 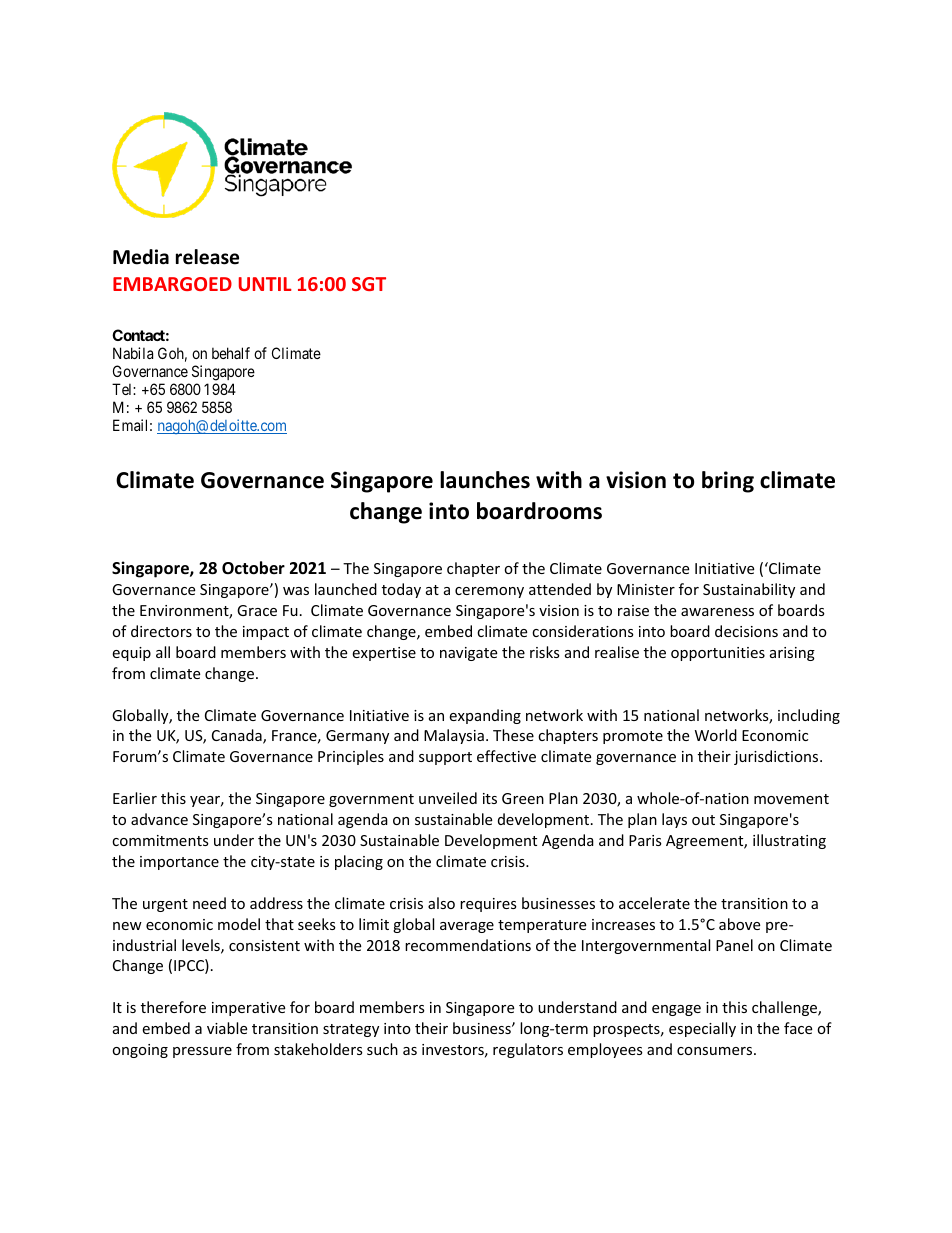 I want to click on behalf, so click(x=231, y=353).
